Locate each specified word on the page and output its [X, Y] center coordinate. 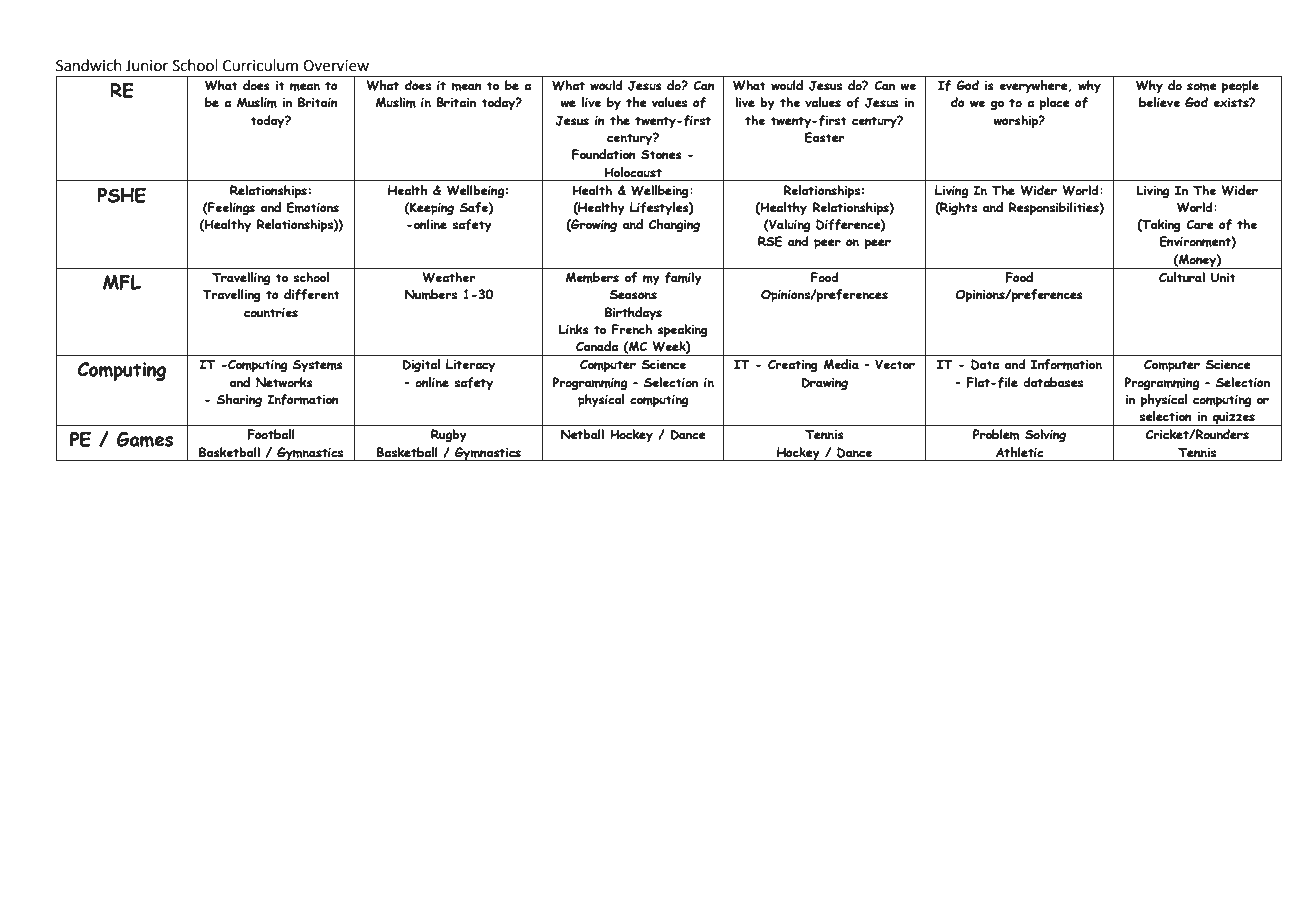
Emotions [313, 207]
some [1202, 87]
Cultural [1182, 277]
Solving [1045, 436]
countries [271, 313]
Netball [582, 434]
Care [1200, 224]
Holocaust [633, 172]
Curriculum [260, 65]
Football [271, 434]
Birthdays [633, 314]
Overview [336, 66]
